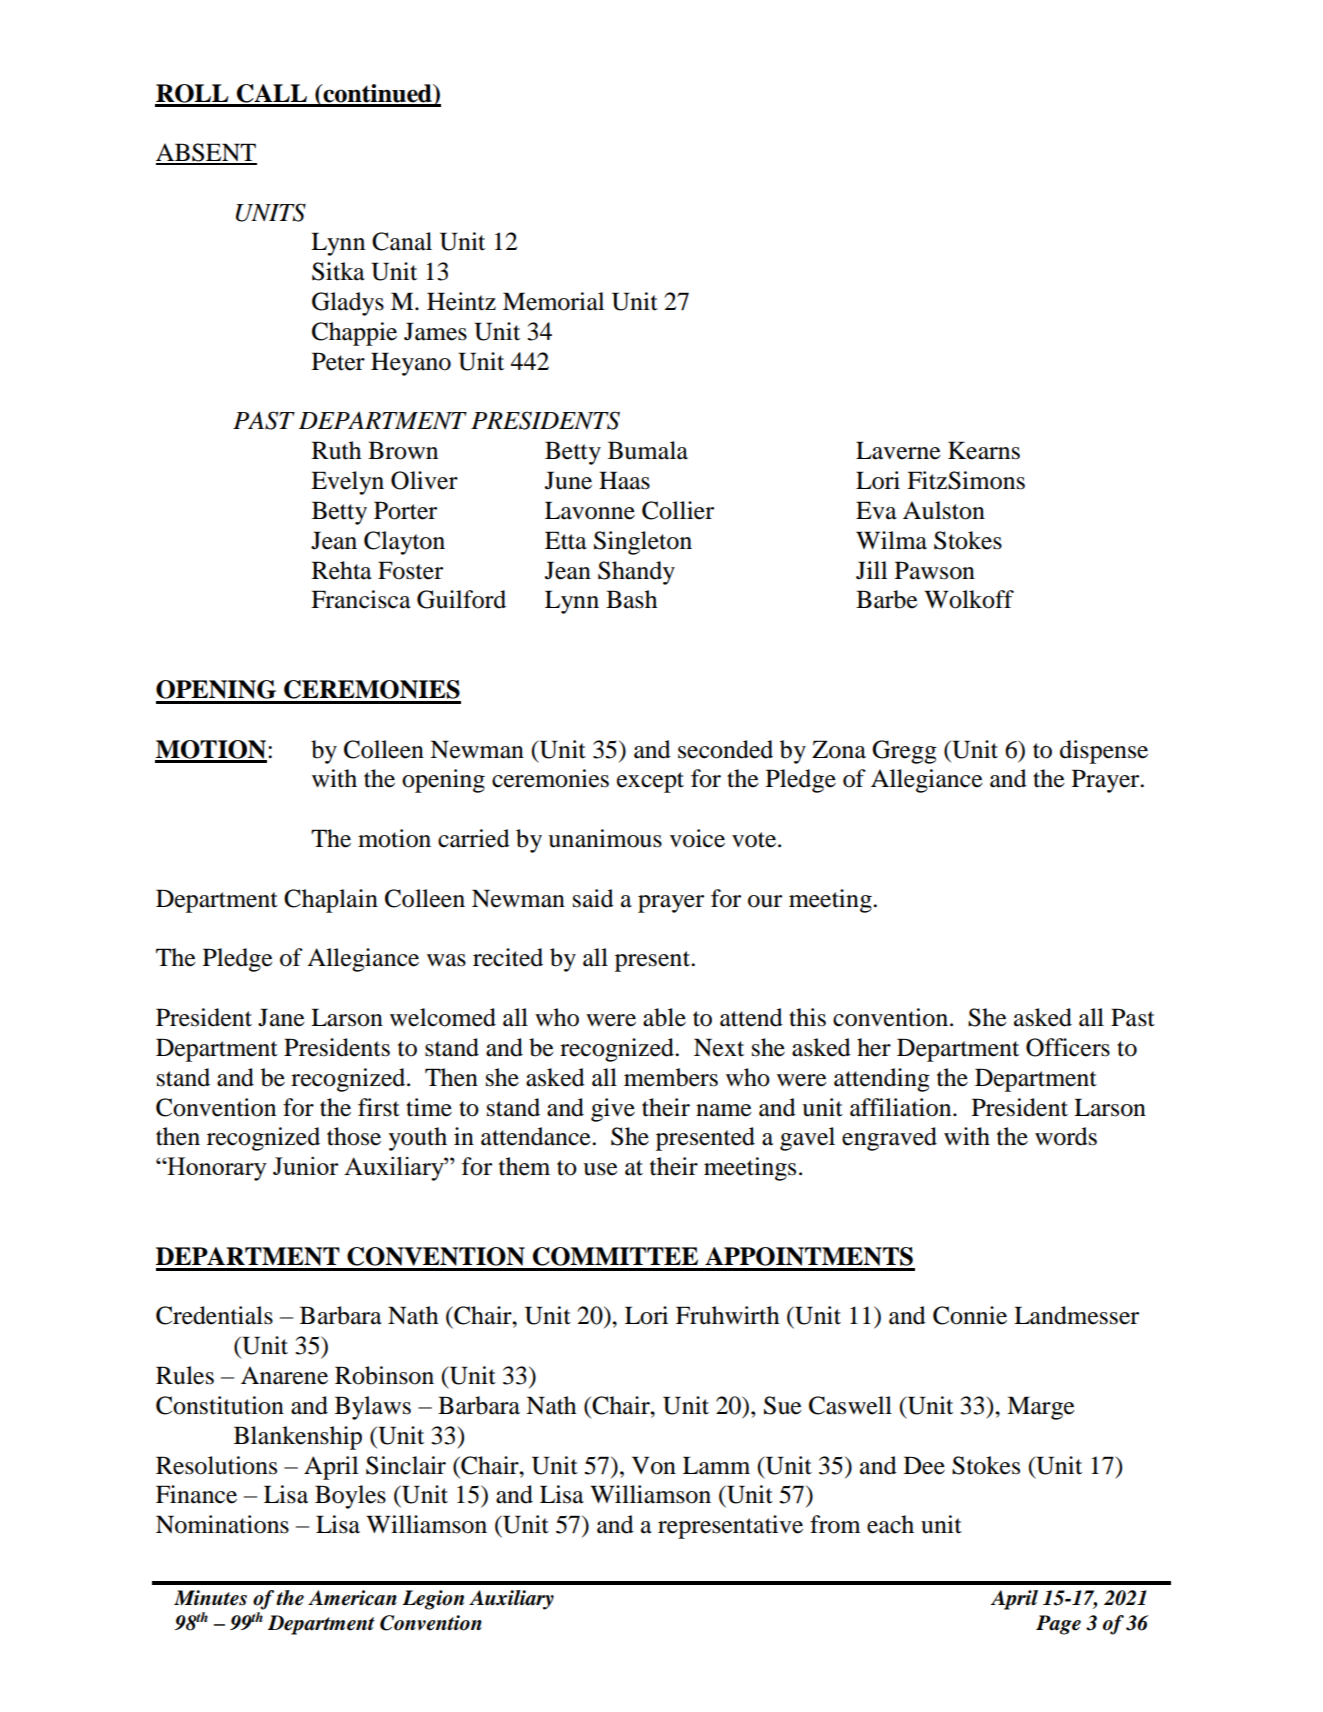  I want to click on Kearns, so click(984, 450).
